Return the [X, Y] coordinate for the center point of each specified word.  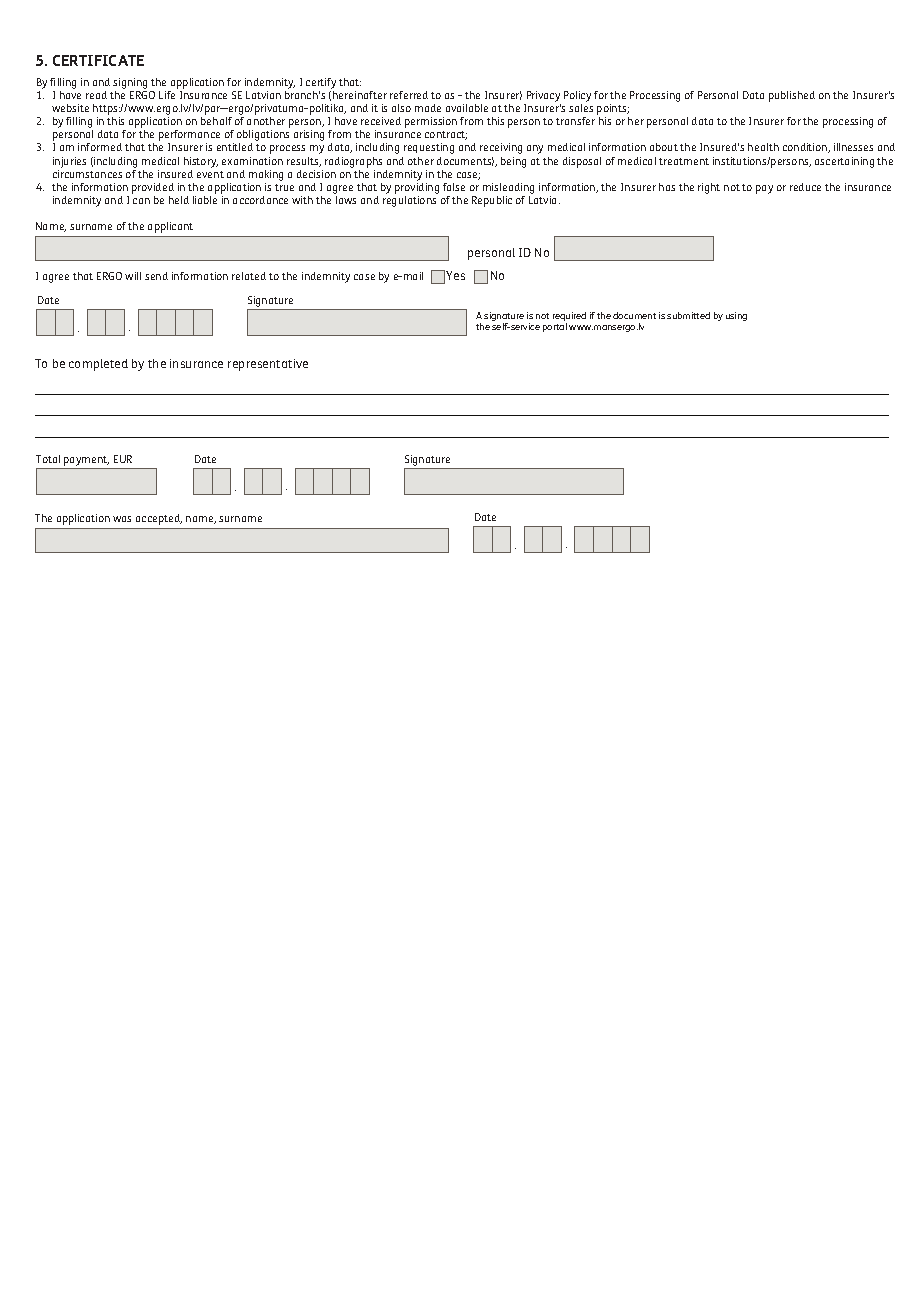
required [569, 318]
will [133, 276]
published [792, 96]
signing [130, 85]
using [736, 316]
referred [409, 95]
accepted [159, 519]
